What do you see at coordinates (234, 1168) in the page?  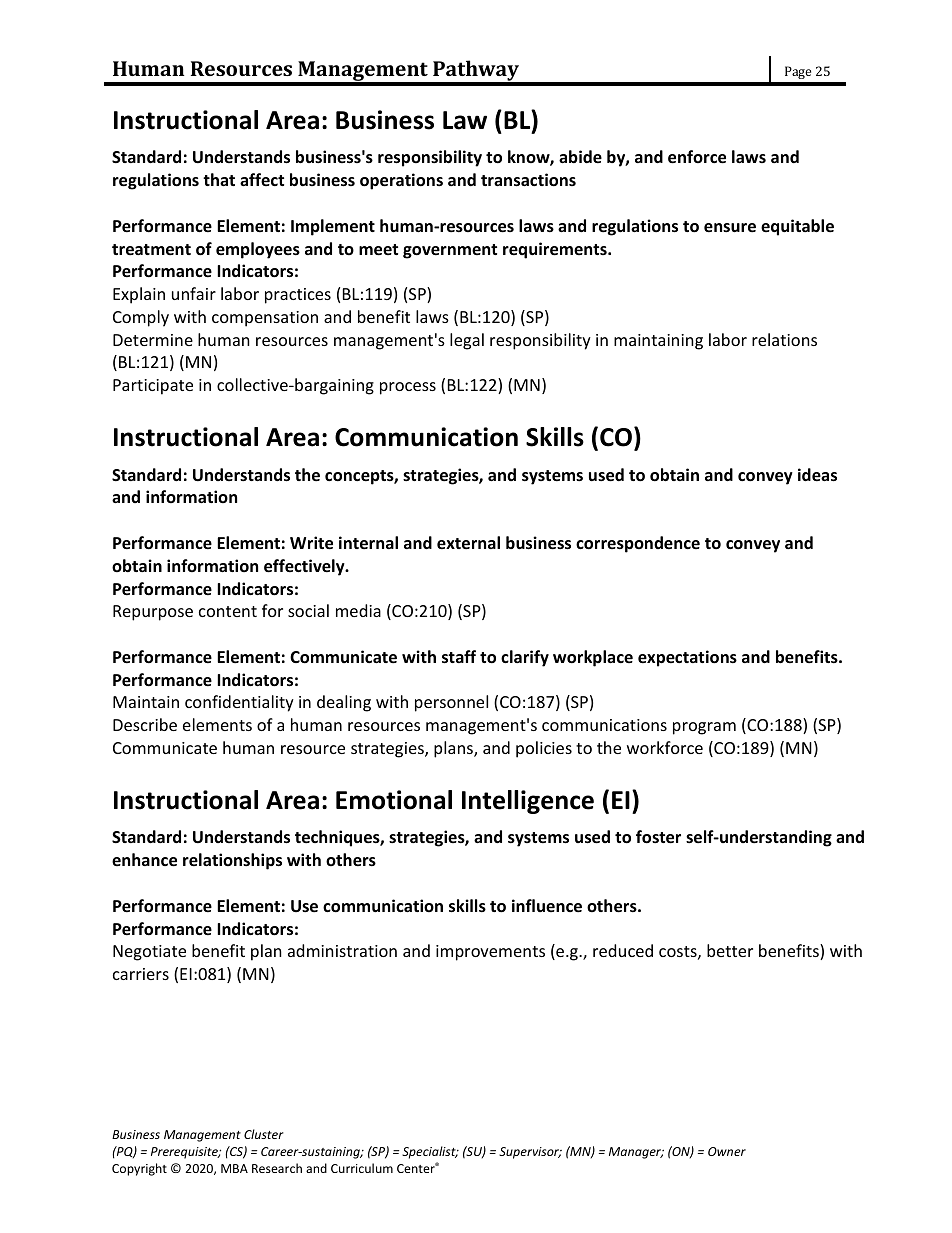 I see `MBA` at bounding box center [234, 1168].
